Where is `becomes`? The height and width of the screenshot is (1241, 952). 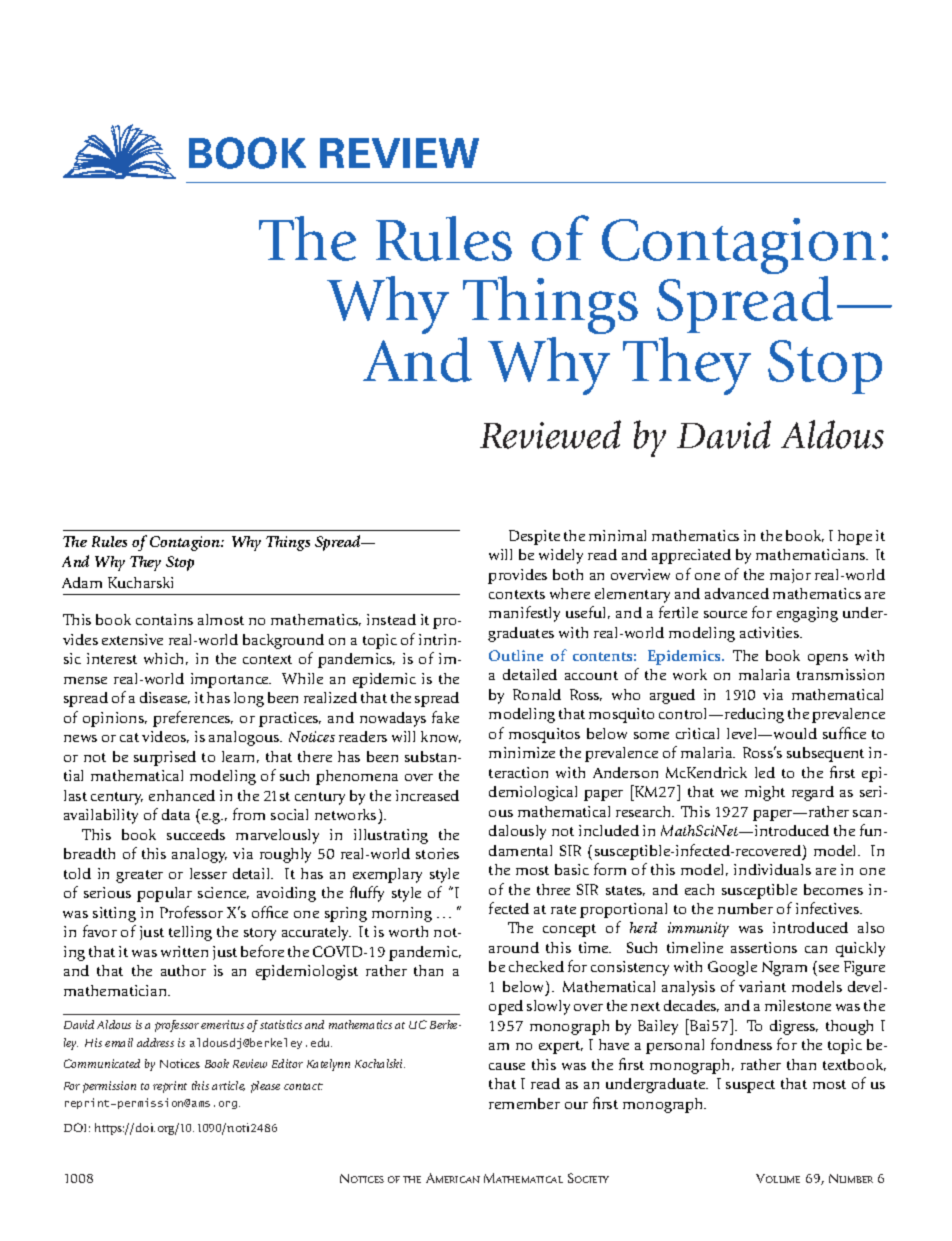
becomes is located at coordinates (833, 889).
